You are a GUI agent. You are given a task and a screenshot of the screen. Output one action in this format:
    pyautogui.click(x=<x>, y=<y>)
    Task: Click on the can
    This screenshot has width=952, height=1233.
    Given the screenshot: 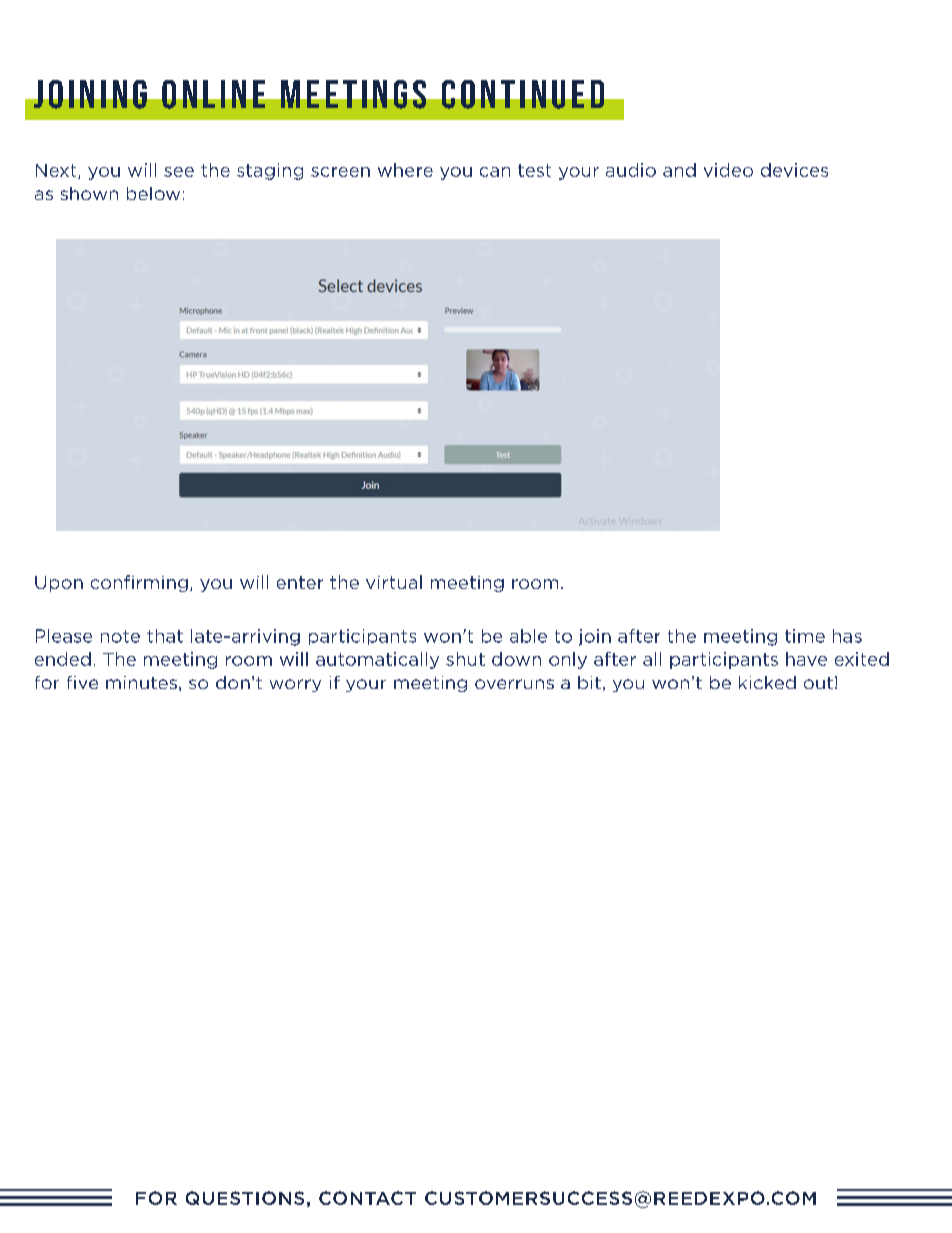 What is the action you would take?
    pyautogui.click(x=495, y=172)
